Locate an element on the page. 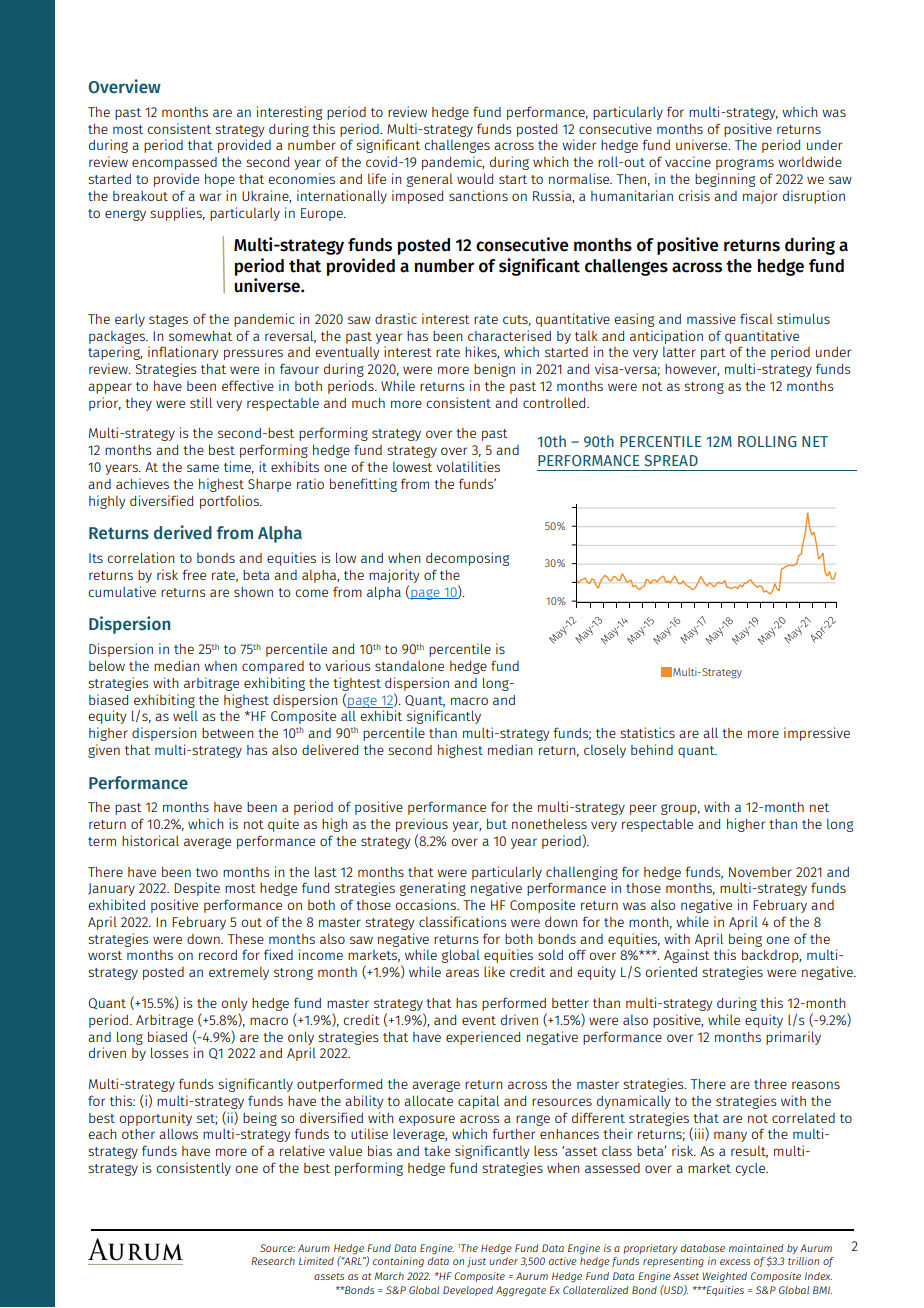 Image resolution: width=924 pixels, height=1308 pixels. would is located at coordinates (475, 178).
